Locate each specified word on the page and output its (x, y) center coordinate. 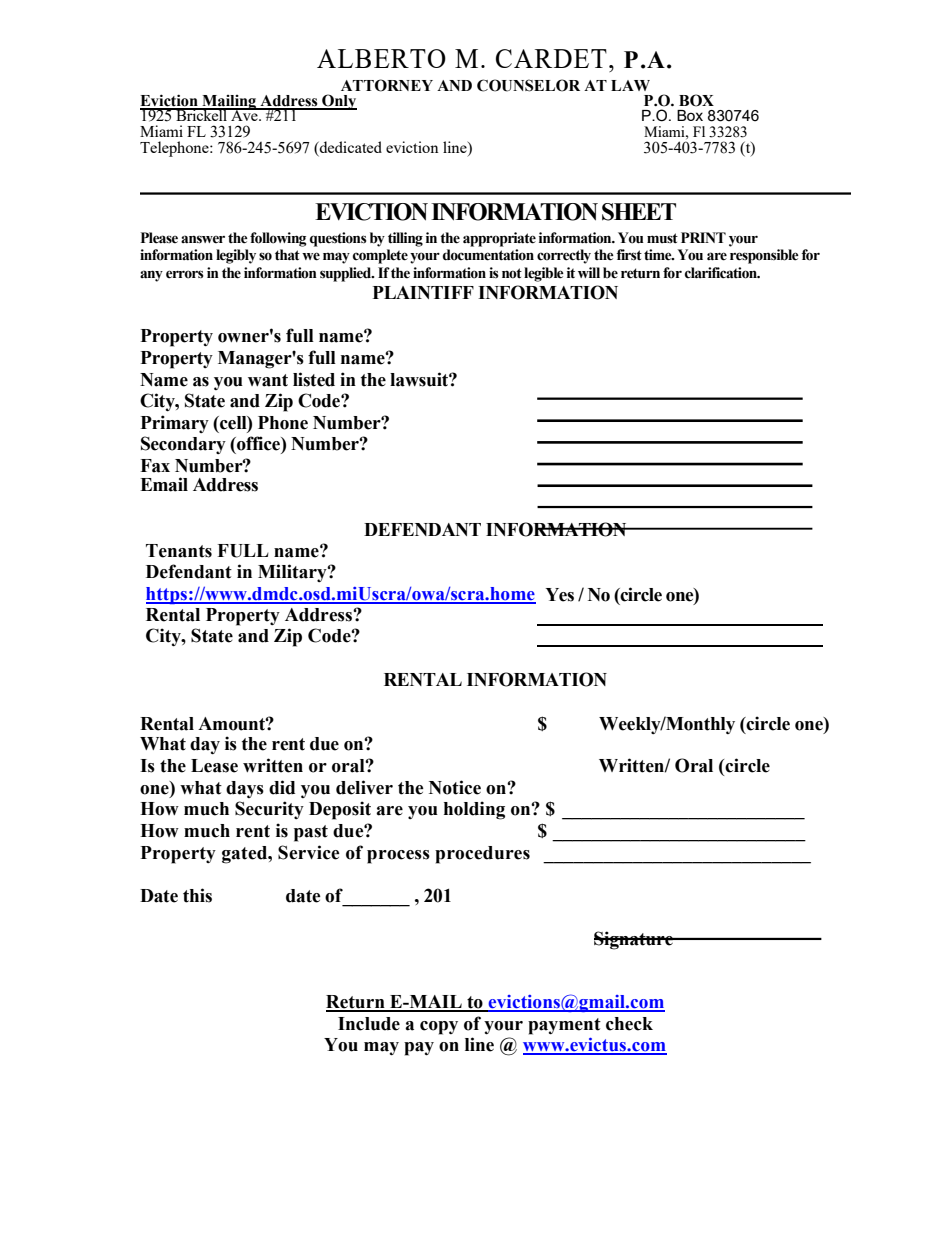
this (197, 895)
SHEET (639, 212)
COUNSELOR (528, 85)
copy (439, 1028)
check (629, 1024)
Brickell (202, 114)
